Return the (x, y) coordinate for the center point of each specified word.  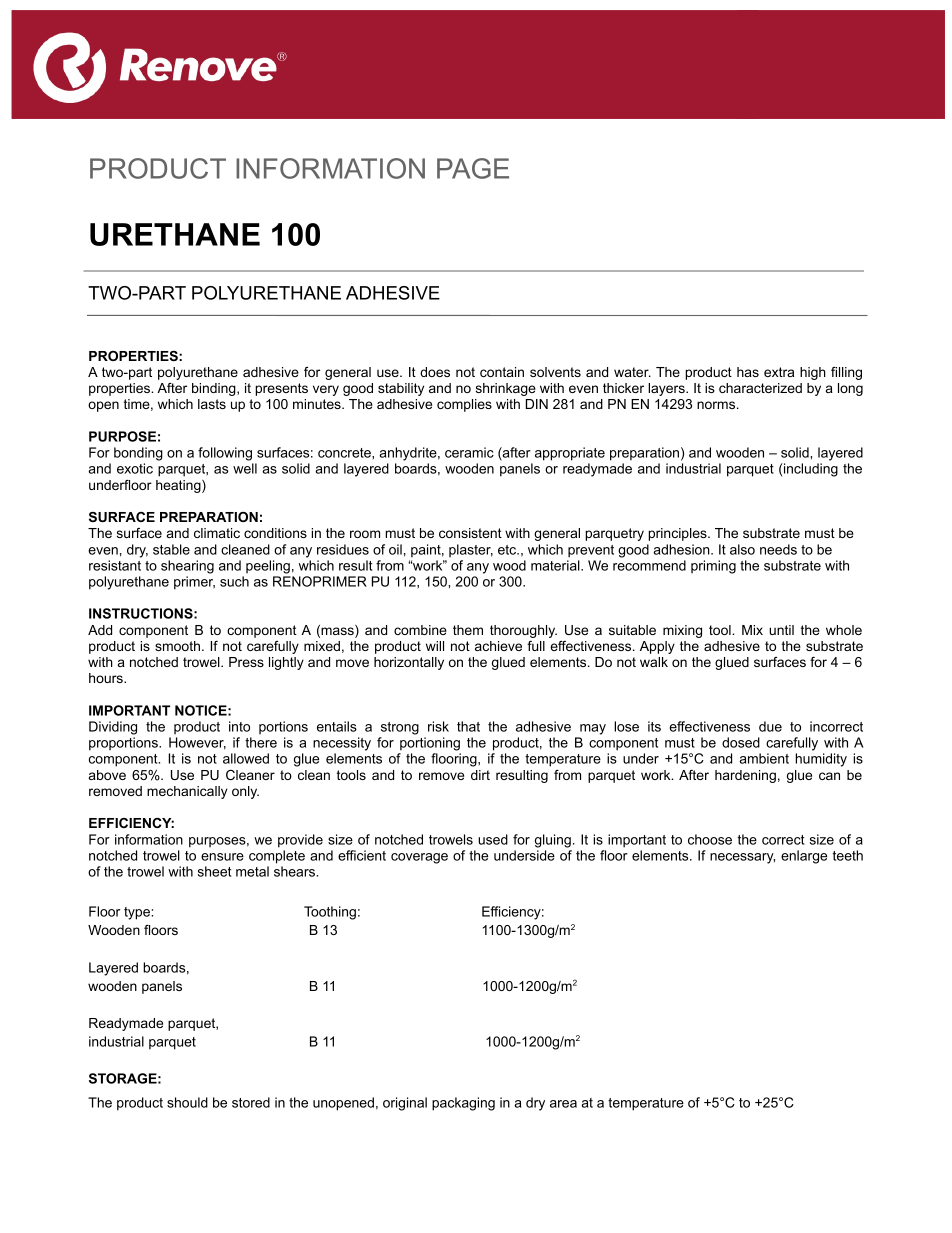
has (748, 372)
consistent (470, 533)
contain (502, 372)
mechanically (187, 792)
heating (179, 486)
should (187, 1102)
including (810, 470)
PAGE (473, 168)
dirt (480, 775)
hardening (745, 776)
